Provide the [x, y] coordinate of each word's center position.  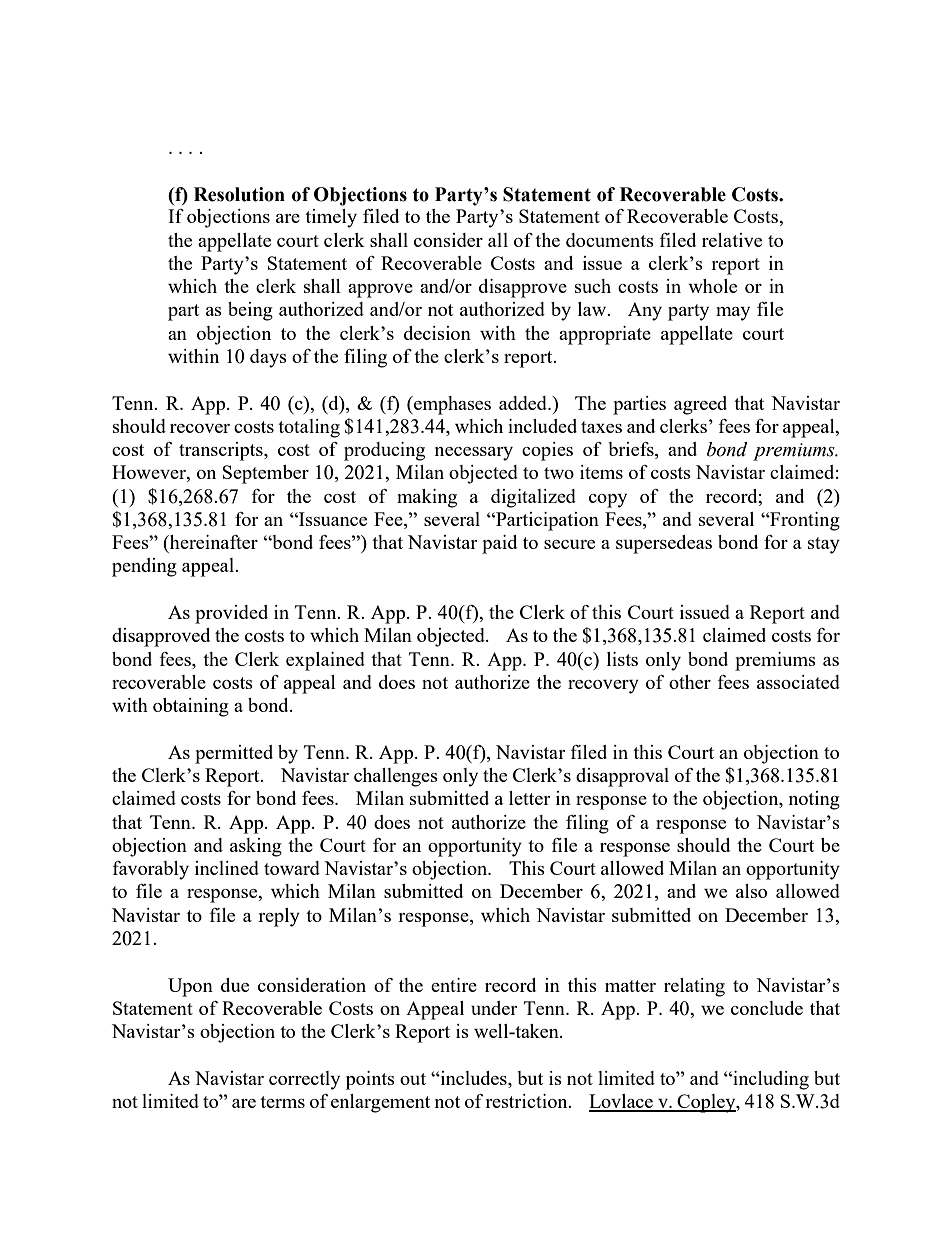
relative [732, 240]
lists [622, 659]
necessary [474, 454]
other [690, 682]
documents [610, 240]
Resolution [239, 194]
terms [282, 1102]
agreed [700, 405]
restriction [527, 1101]
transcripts [222, 451]
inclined [227, 868]
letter [529, 798]
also [751, 891]
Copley [706, 1103]
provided [231, 614]
